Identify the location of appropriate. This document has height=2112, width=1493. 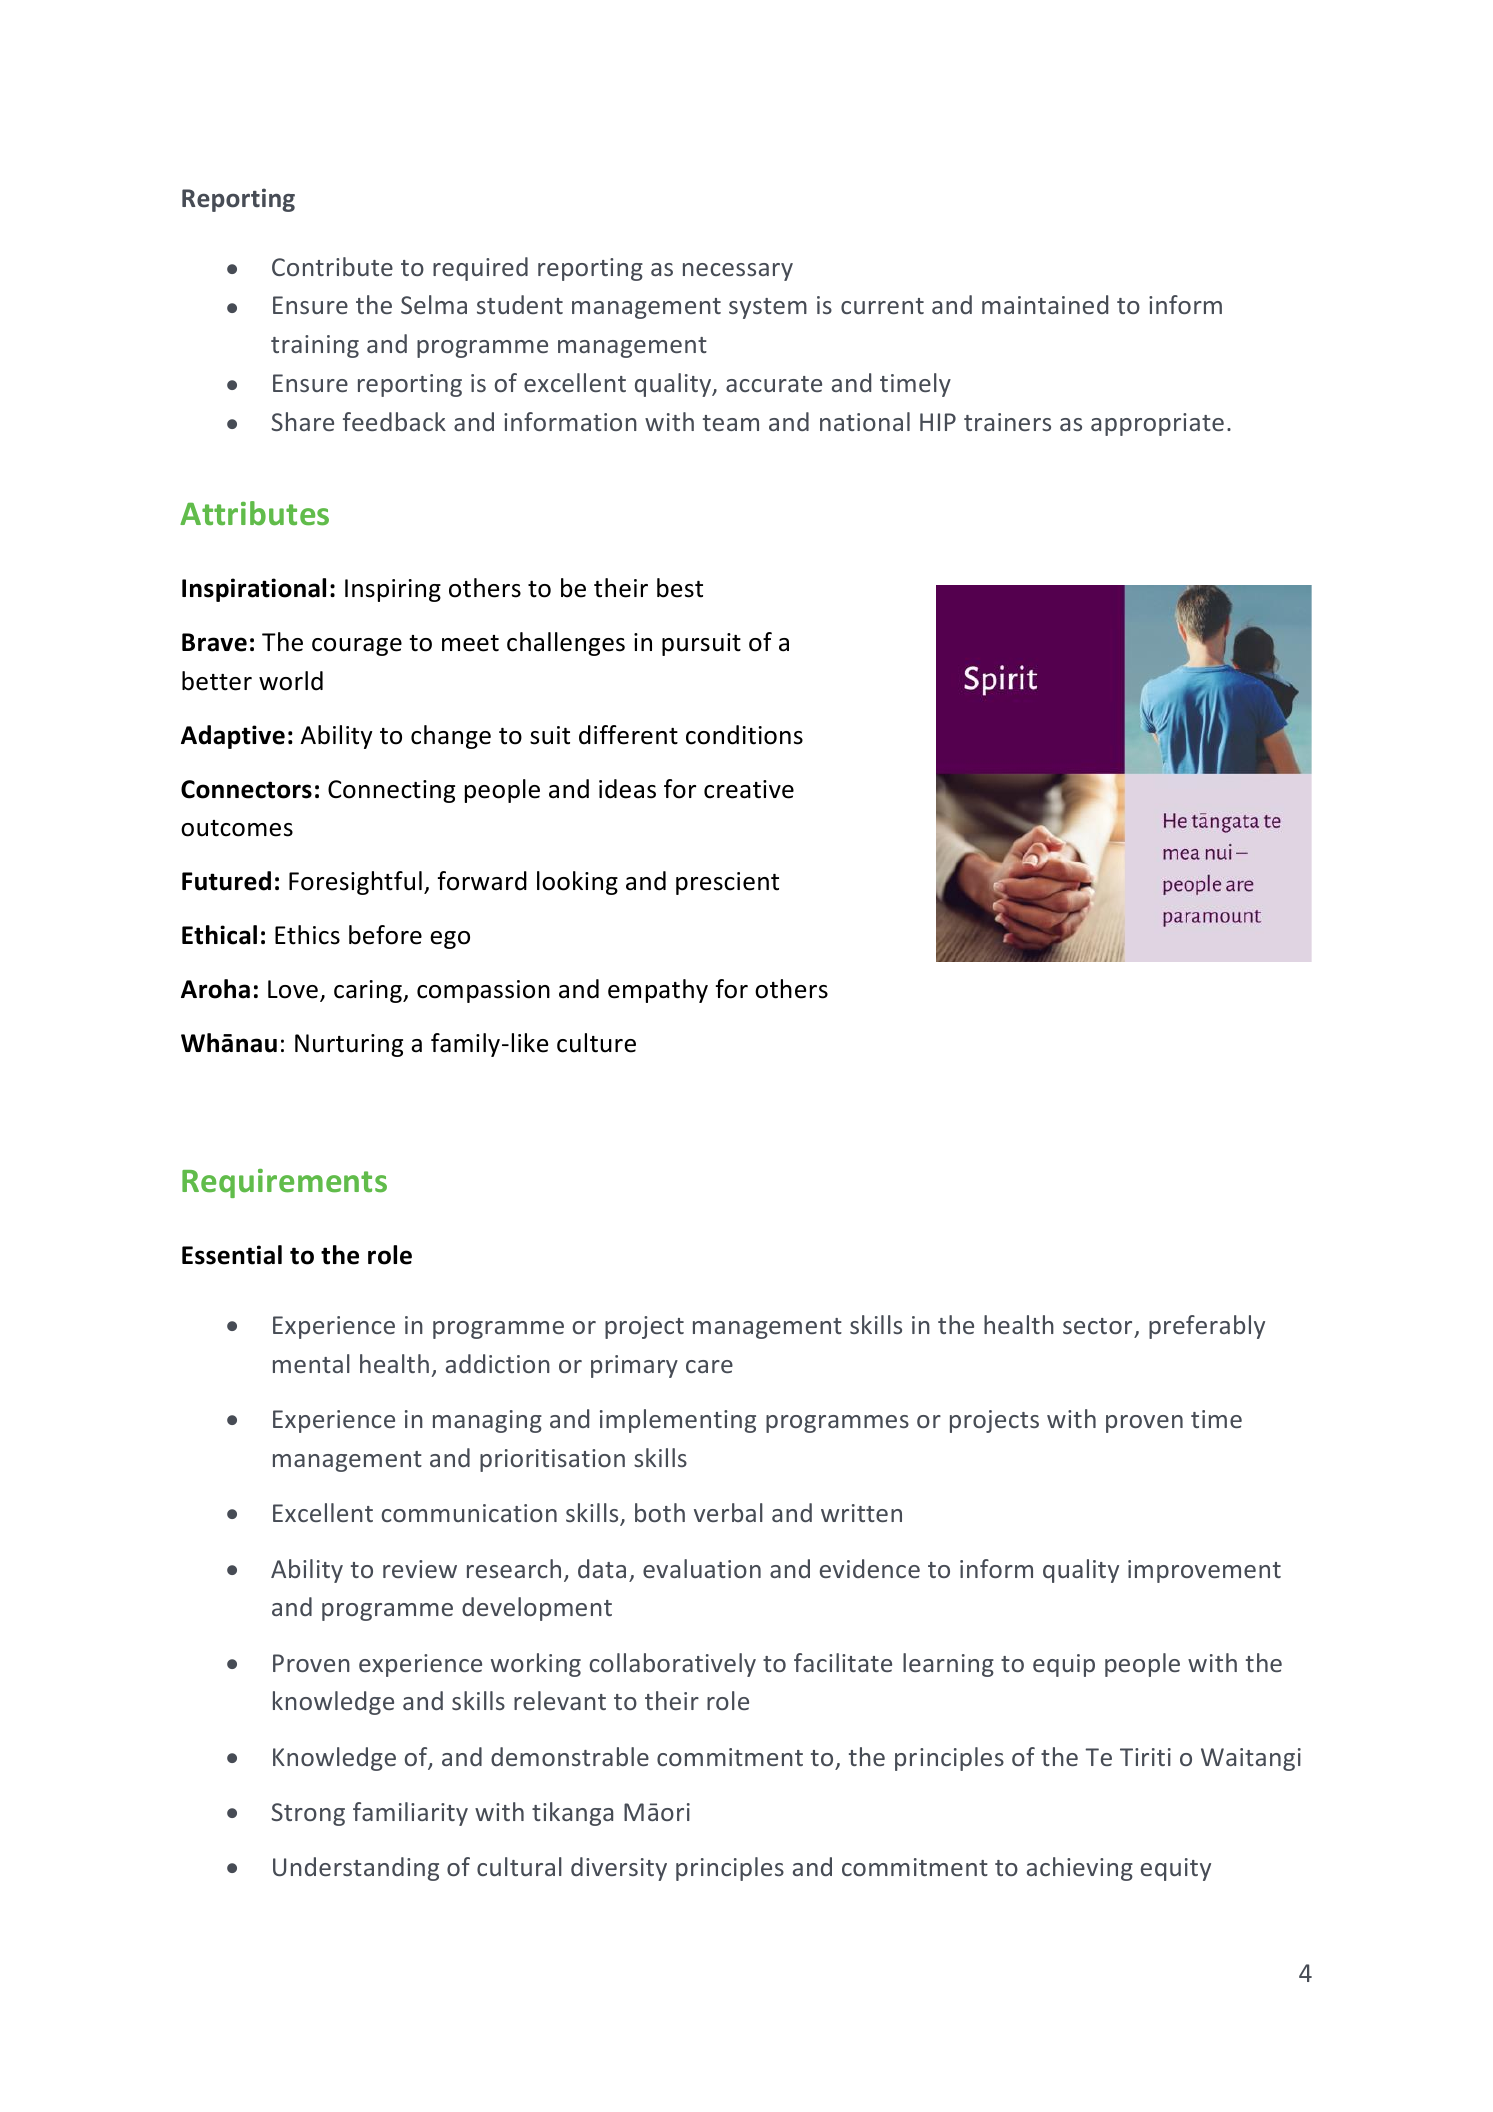
(1157, 424).
